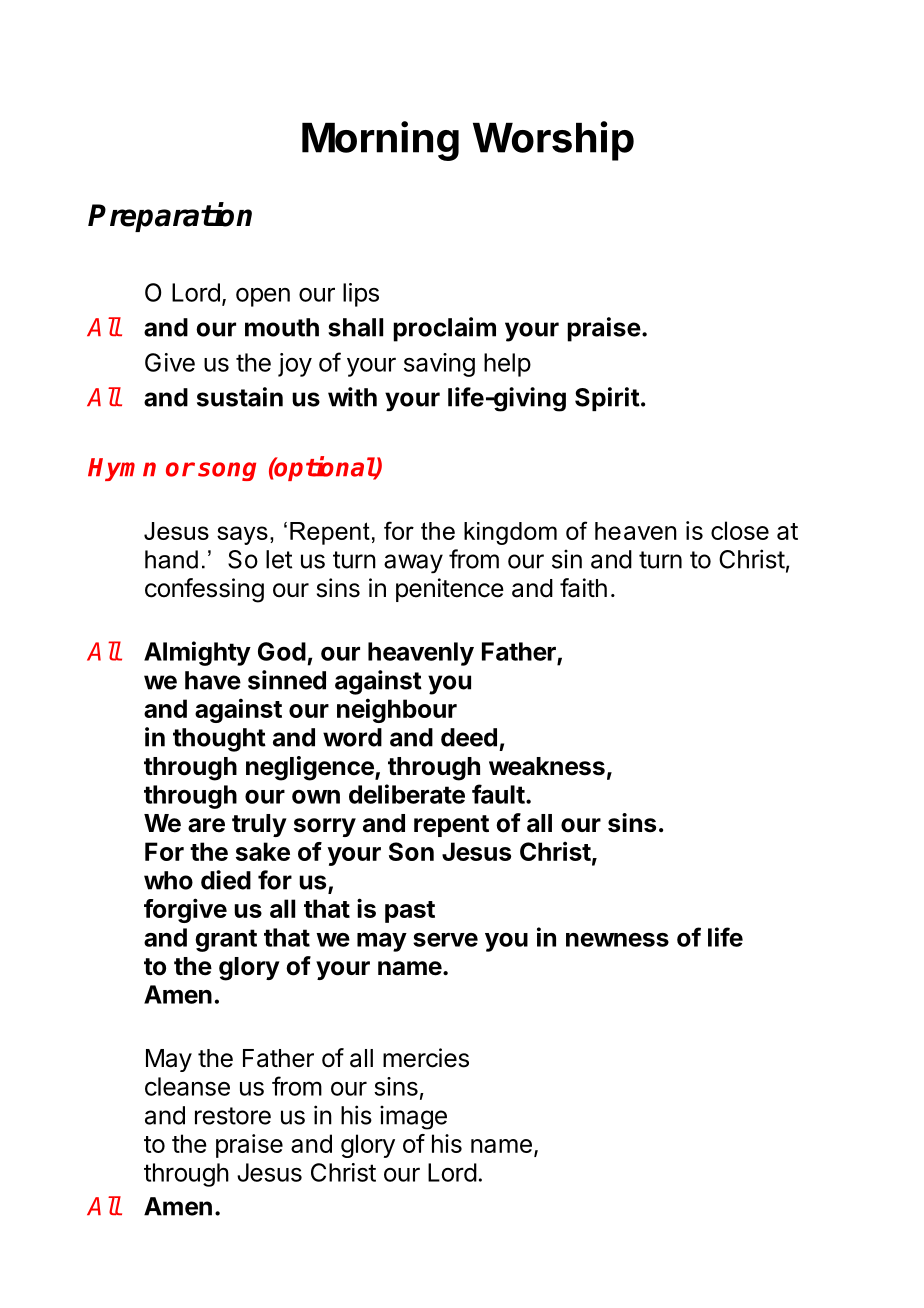  Describe the element at coordinates (410, 912) in the image. I see `past` at that location.
